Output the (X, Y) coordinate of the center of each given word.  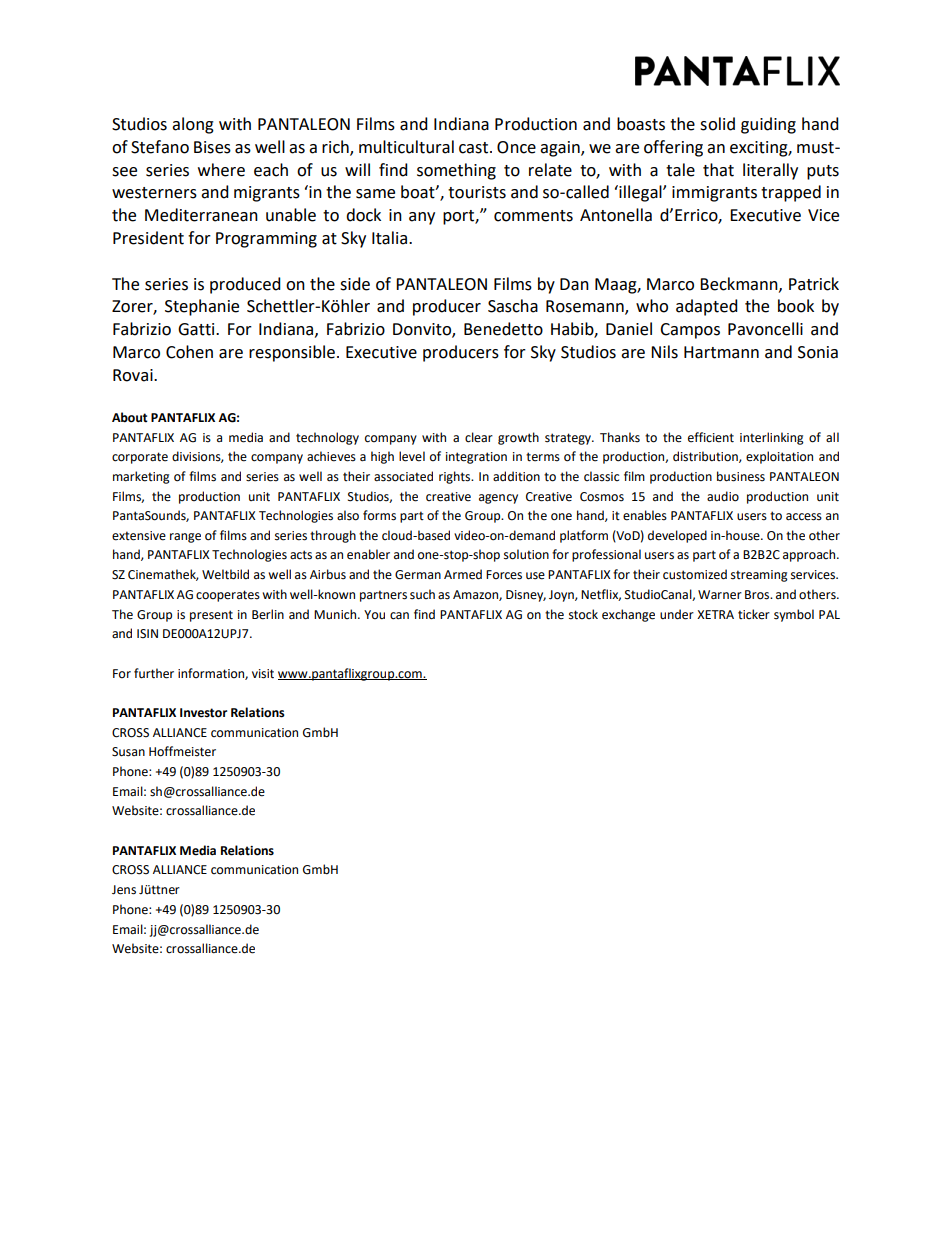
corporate (140, 458)
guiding (768, 125)
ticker (754, 614)
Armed (463, 574)
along (193, 125)
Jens (124, 890)
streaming (759, 576)
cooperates (228, 596)
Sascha (513, 306)
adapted (707, 307)
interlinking (772, 438)
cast (475, 148)
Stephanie (202, 307)
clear (479, 437)
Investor (203, 713)
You (374, 614)
